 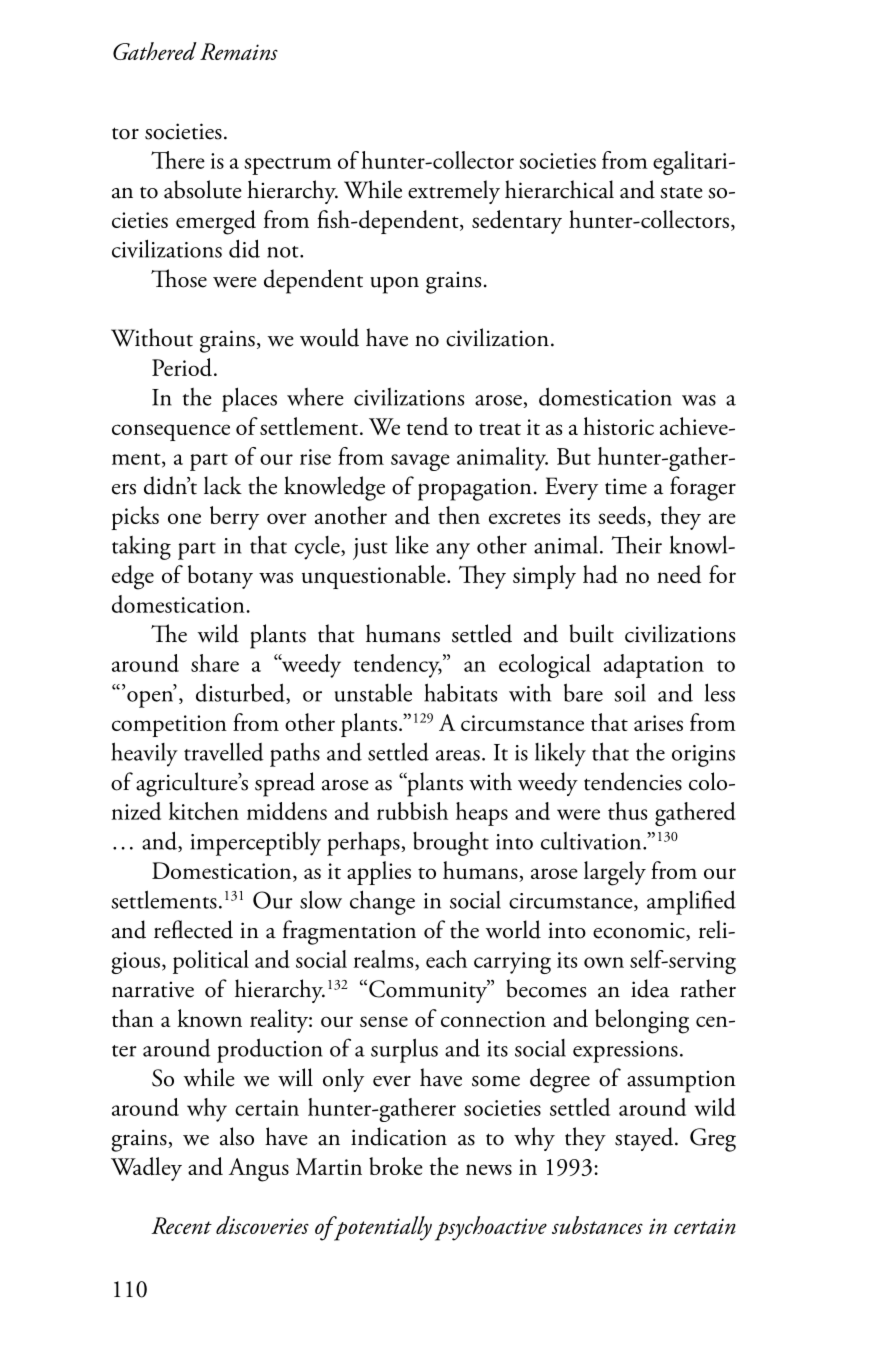 I want to click on adaptation, so click(x=654, y=666).
